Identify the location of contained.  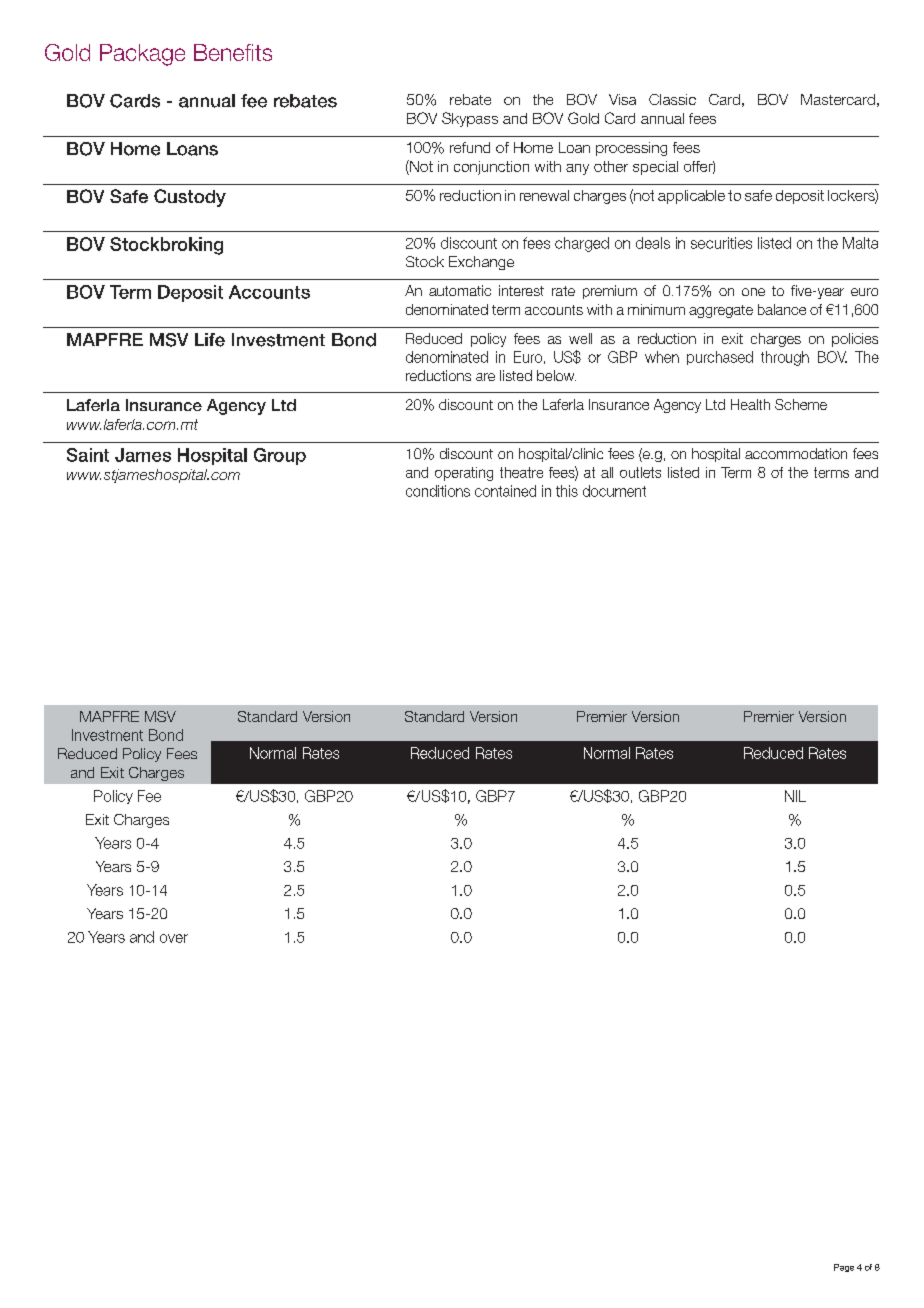
(505, 491).
